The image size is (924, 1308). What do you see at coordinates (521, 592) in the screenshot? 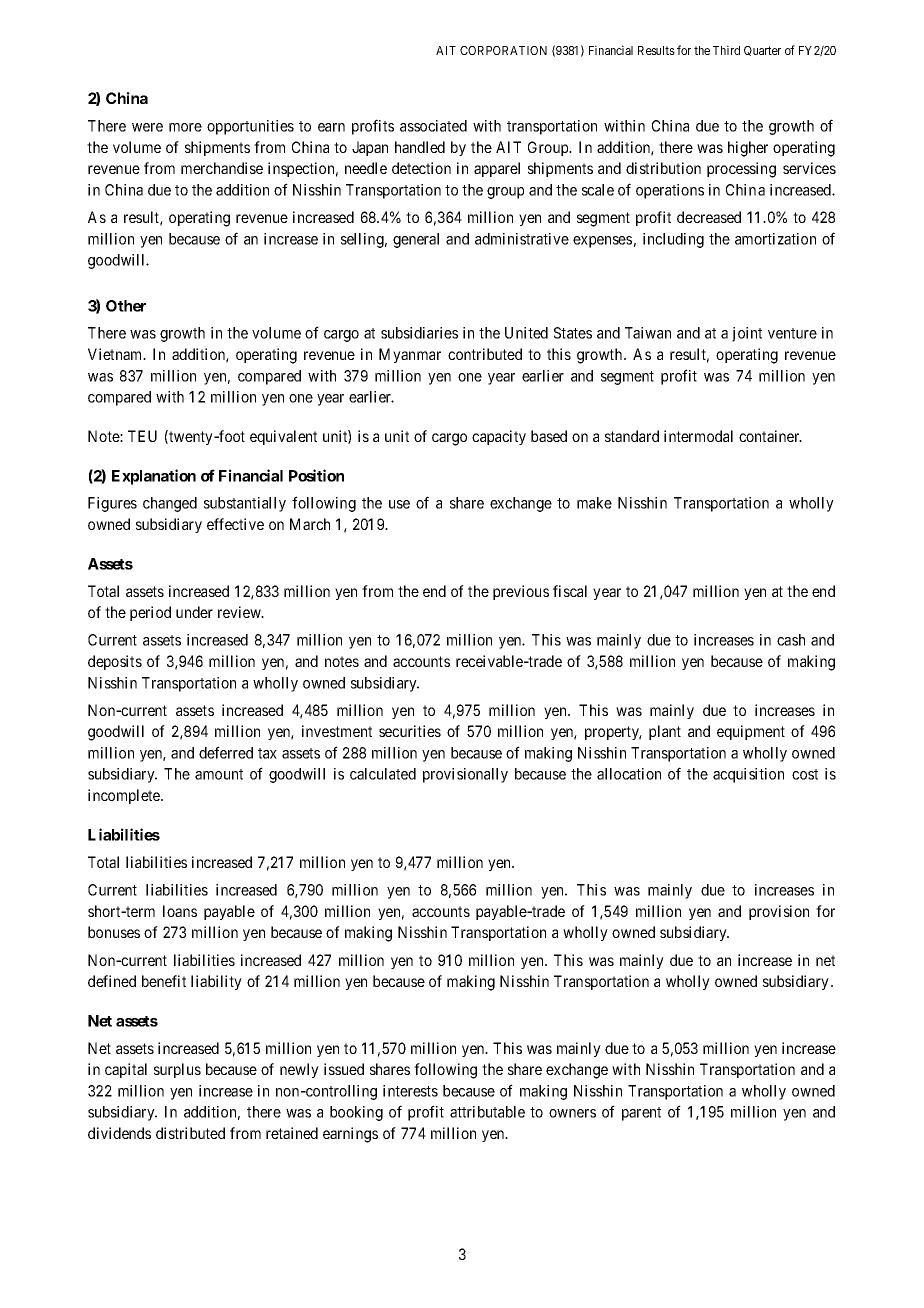
I see `previous` at bounding box center [521, 592].
